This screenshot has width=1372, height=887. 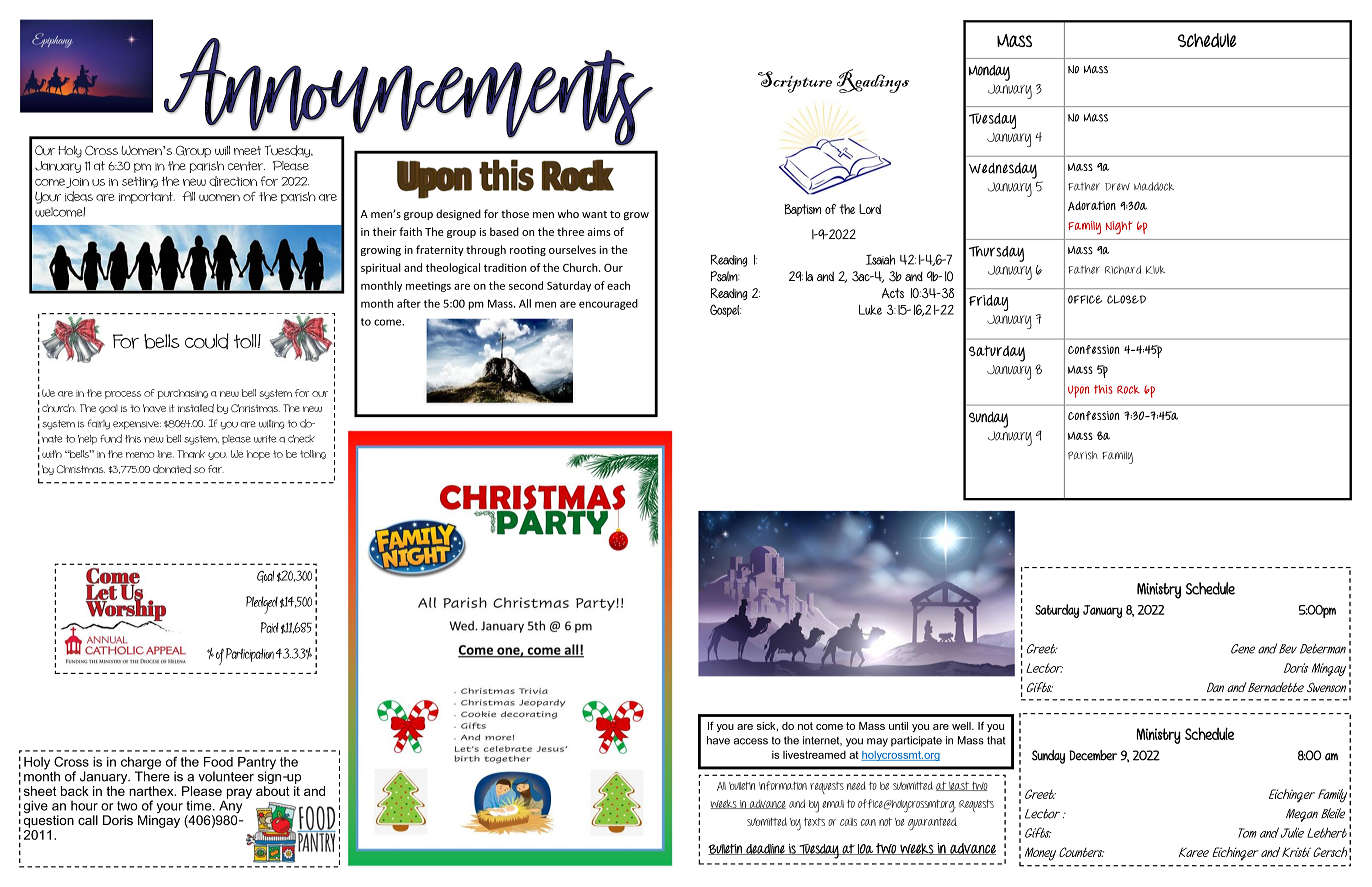 I want to click on check, so click(x=301, y=439).
